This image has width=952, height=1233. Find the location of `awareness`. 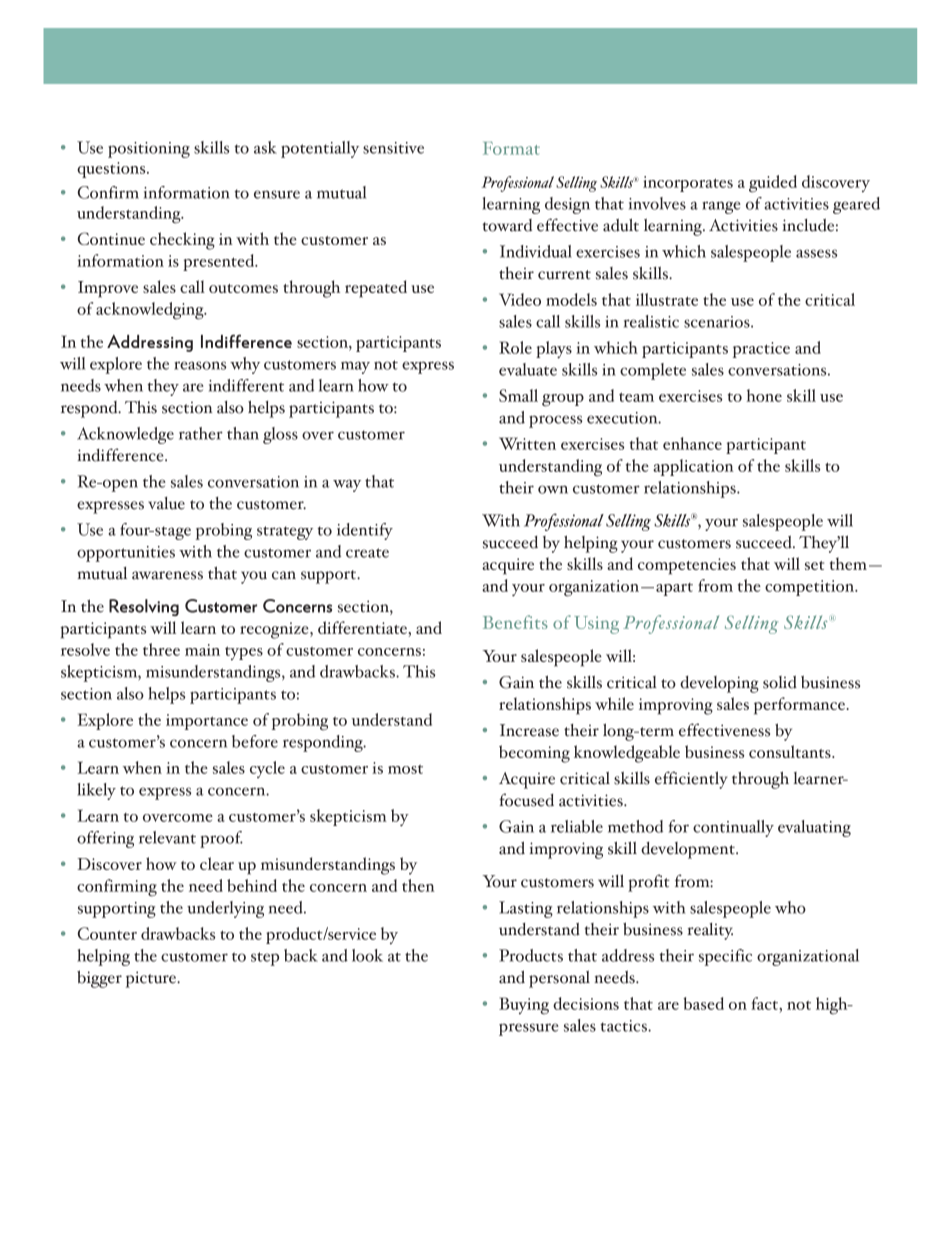

awareness is located at coordinates (167, 575).
